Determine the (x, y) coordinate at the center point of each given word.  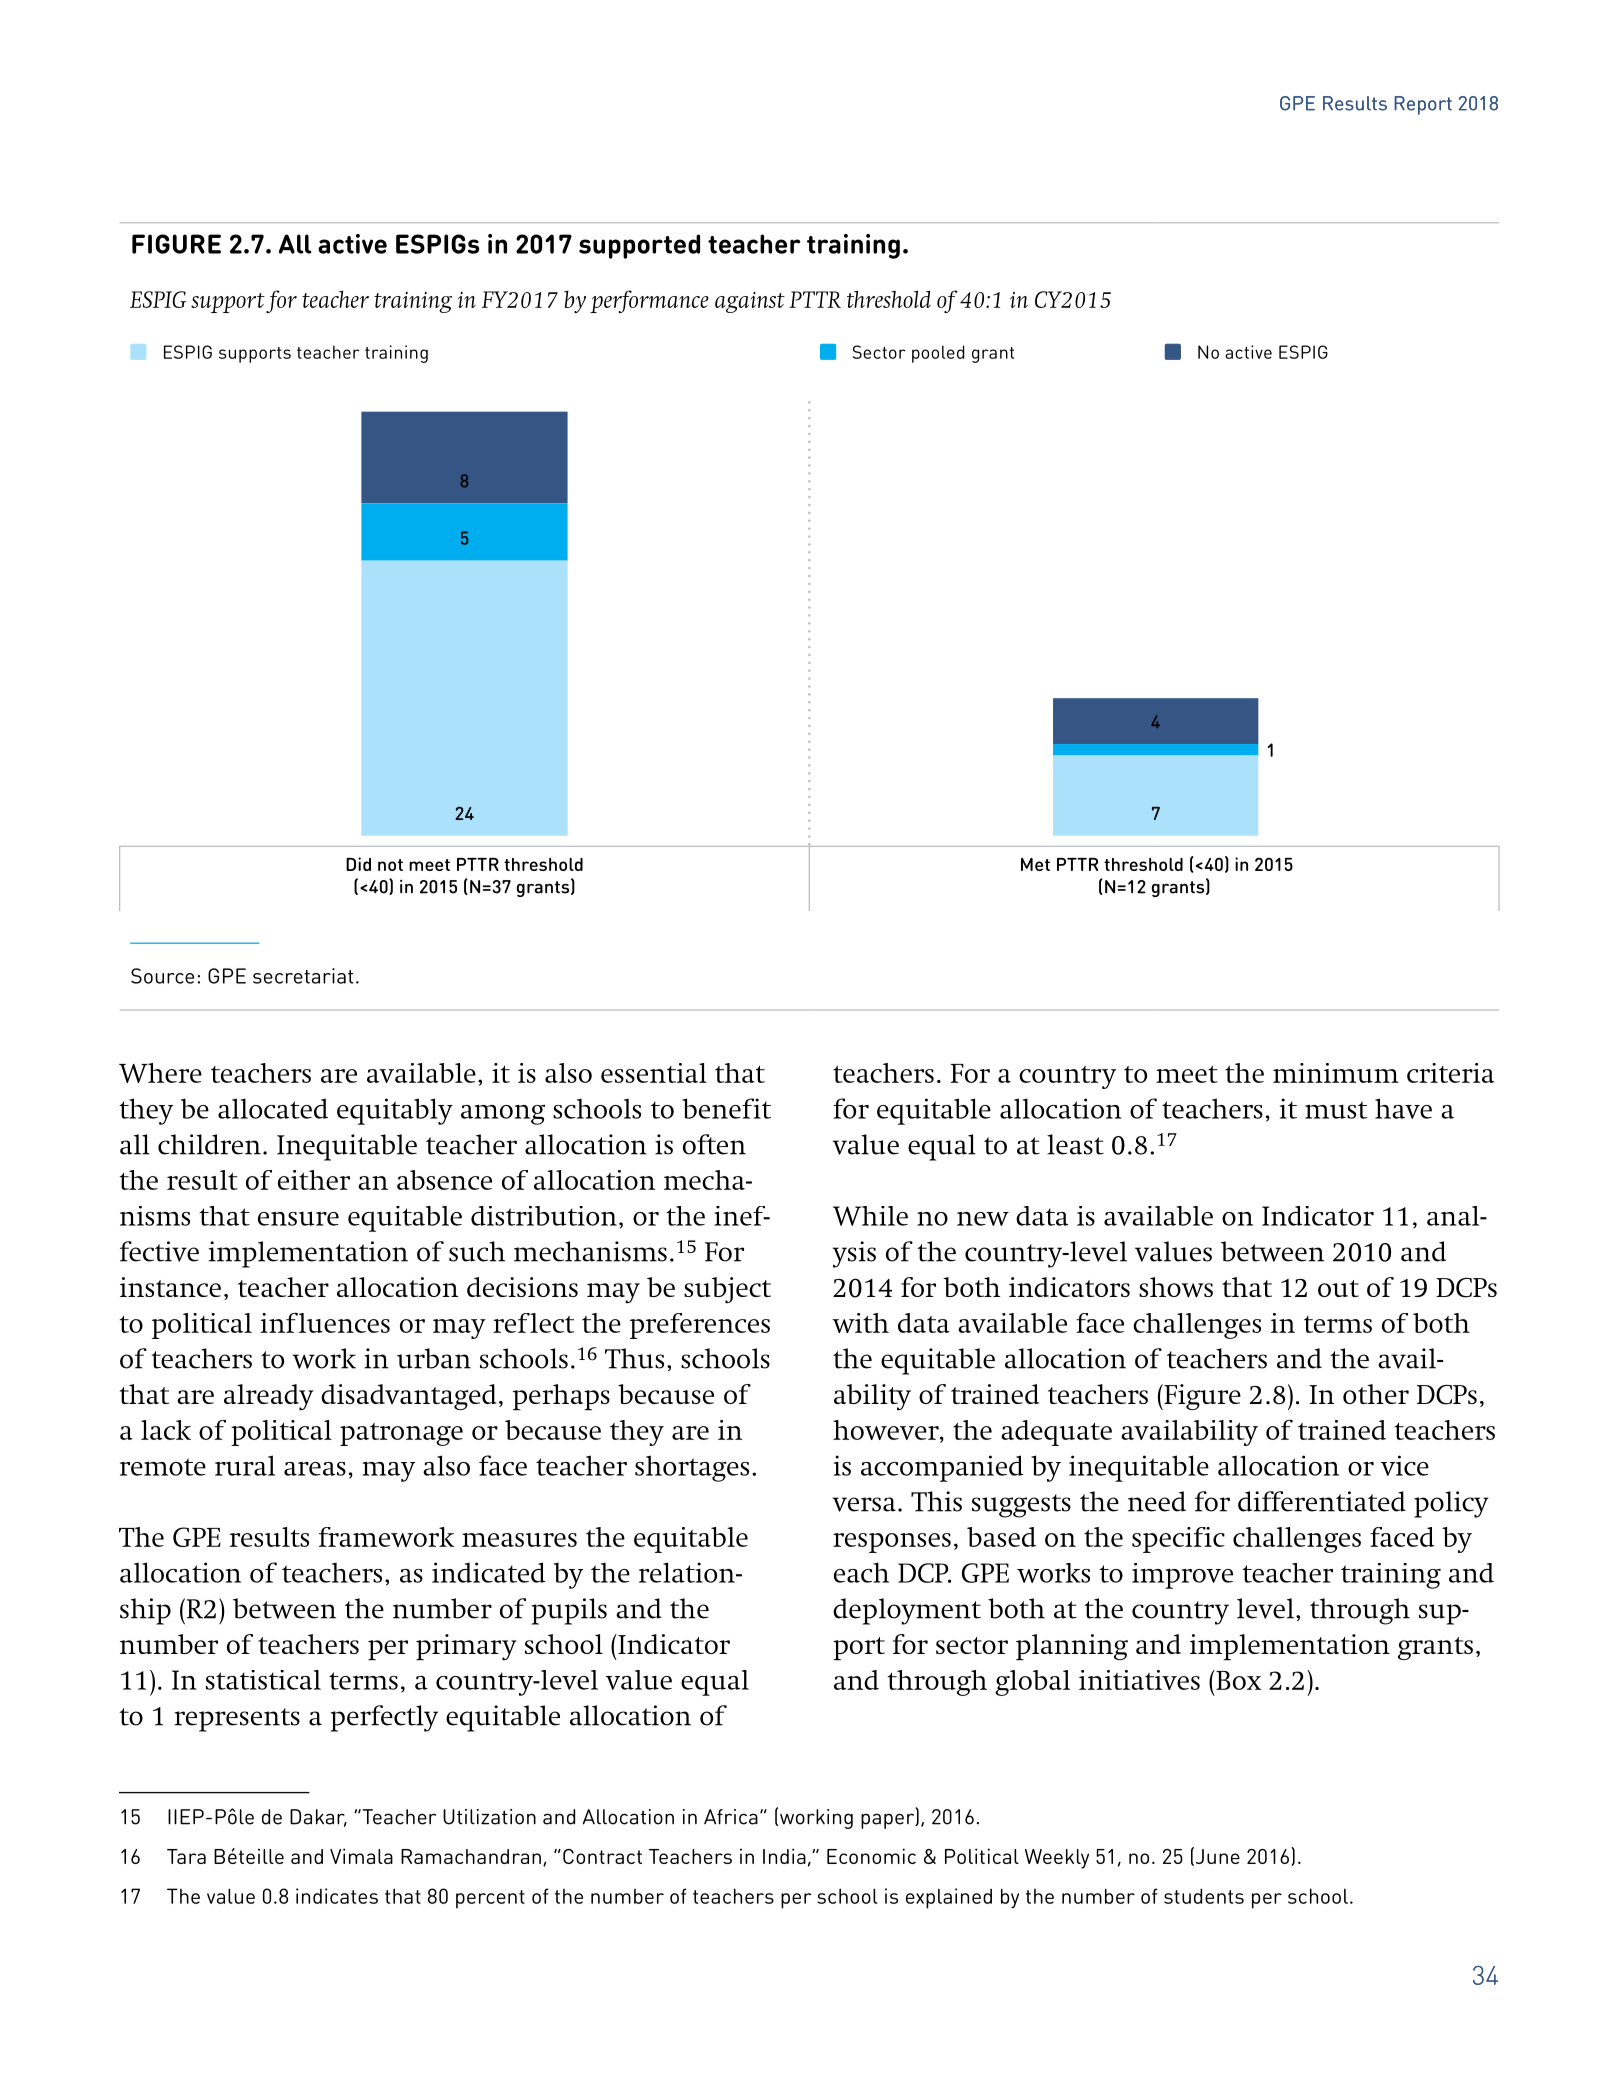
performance (649, 301)
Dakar (318, 1818)
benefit (726, 1108)
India (784, 1856)
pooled (938, 354)
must (1336, 1110)
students (1204, 1896)
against (750, 302)
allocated (273, 1108)
